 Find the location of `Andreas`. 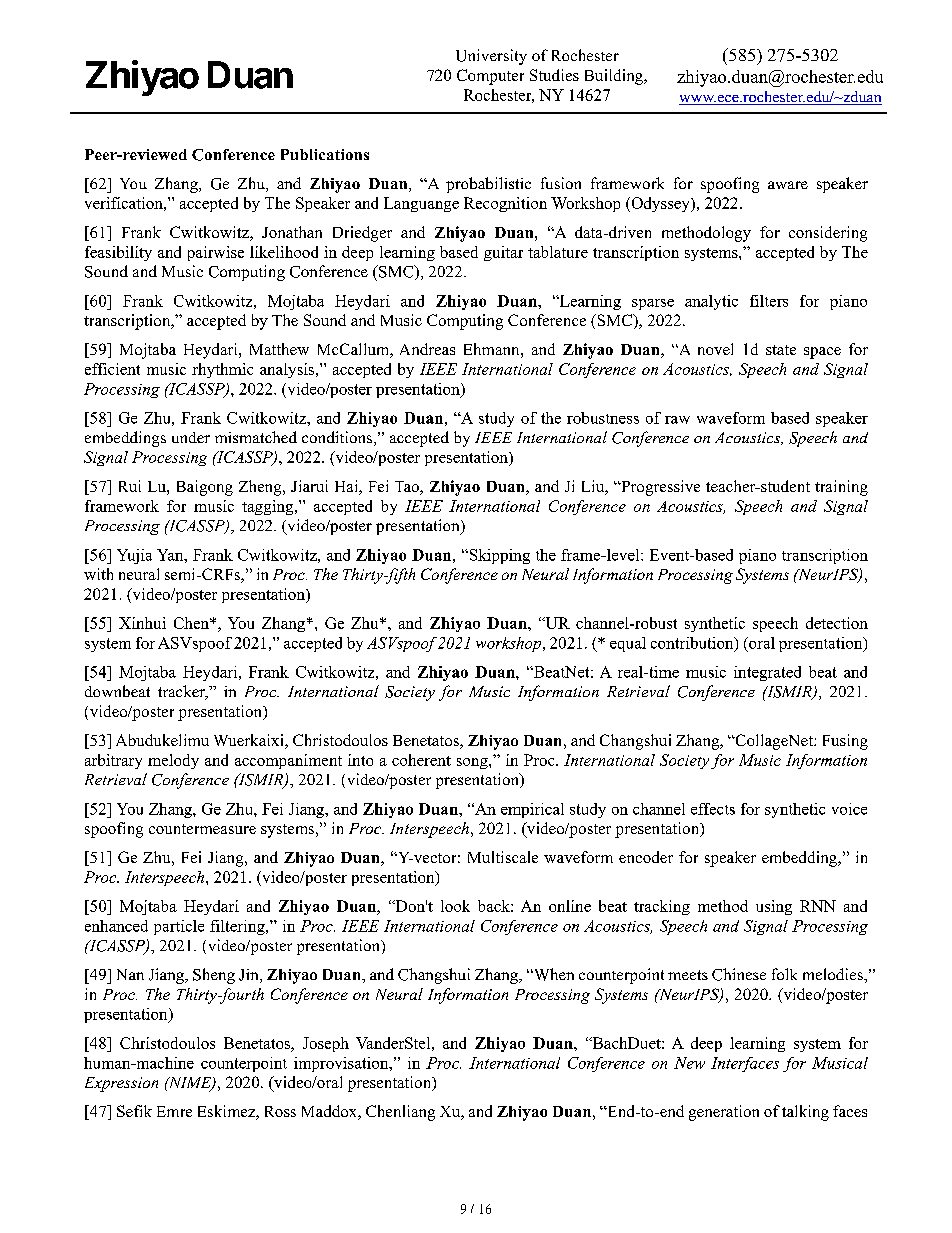

Andreas is located at coordinates (427, 349).
